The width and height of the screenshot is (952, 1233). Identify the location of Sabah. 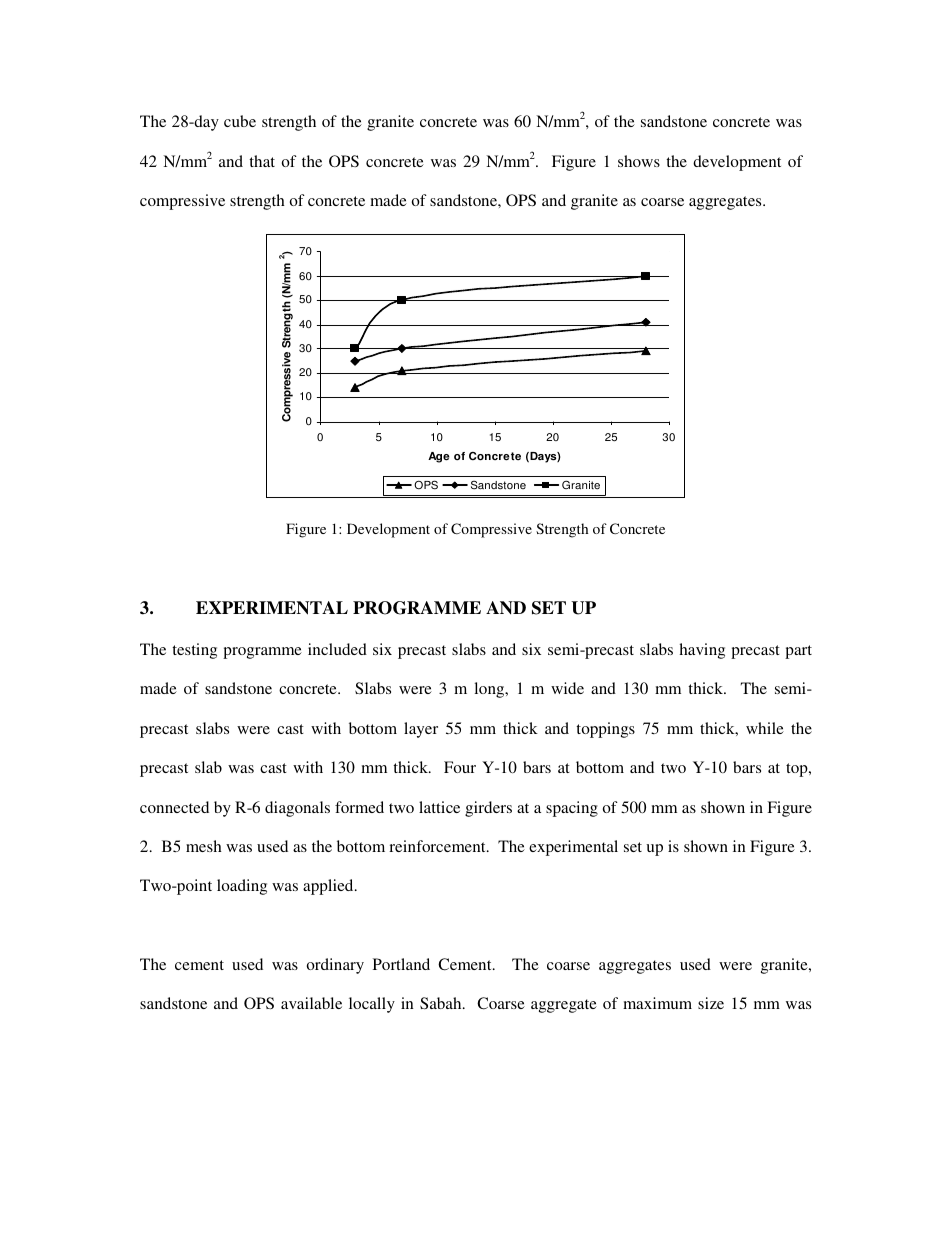
(442, 1003).
